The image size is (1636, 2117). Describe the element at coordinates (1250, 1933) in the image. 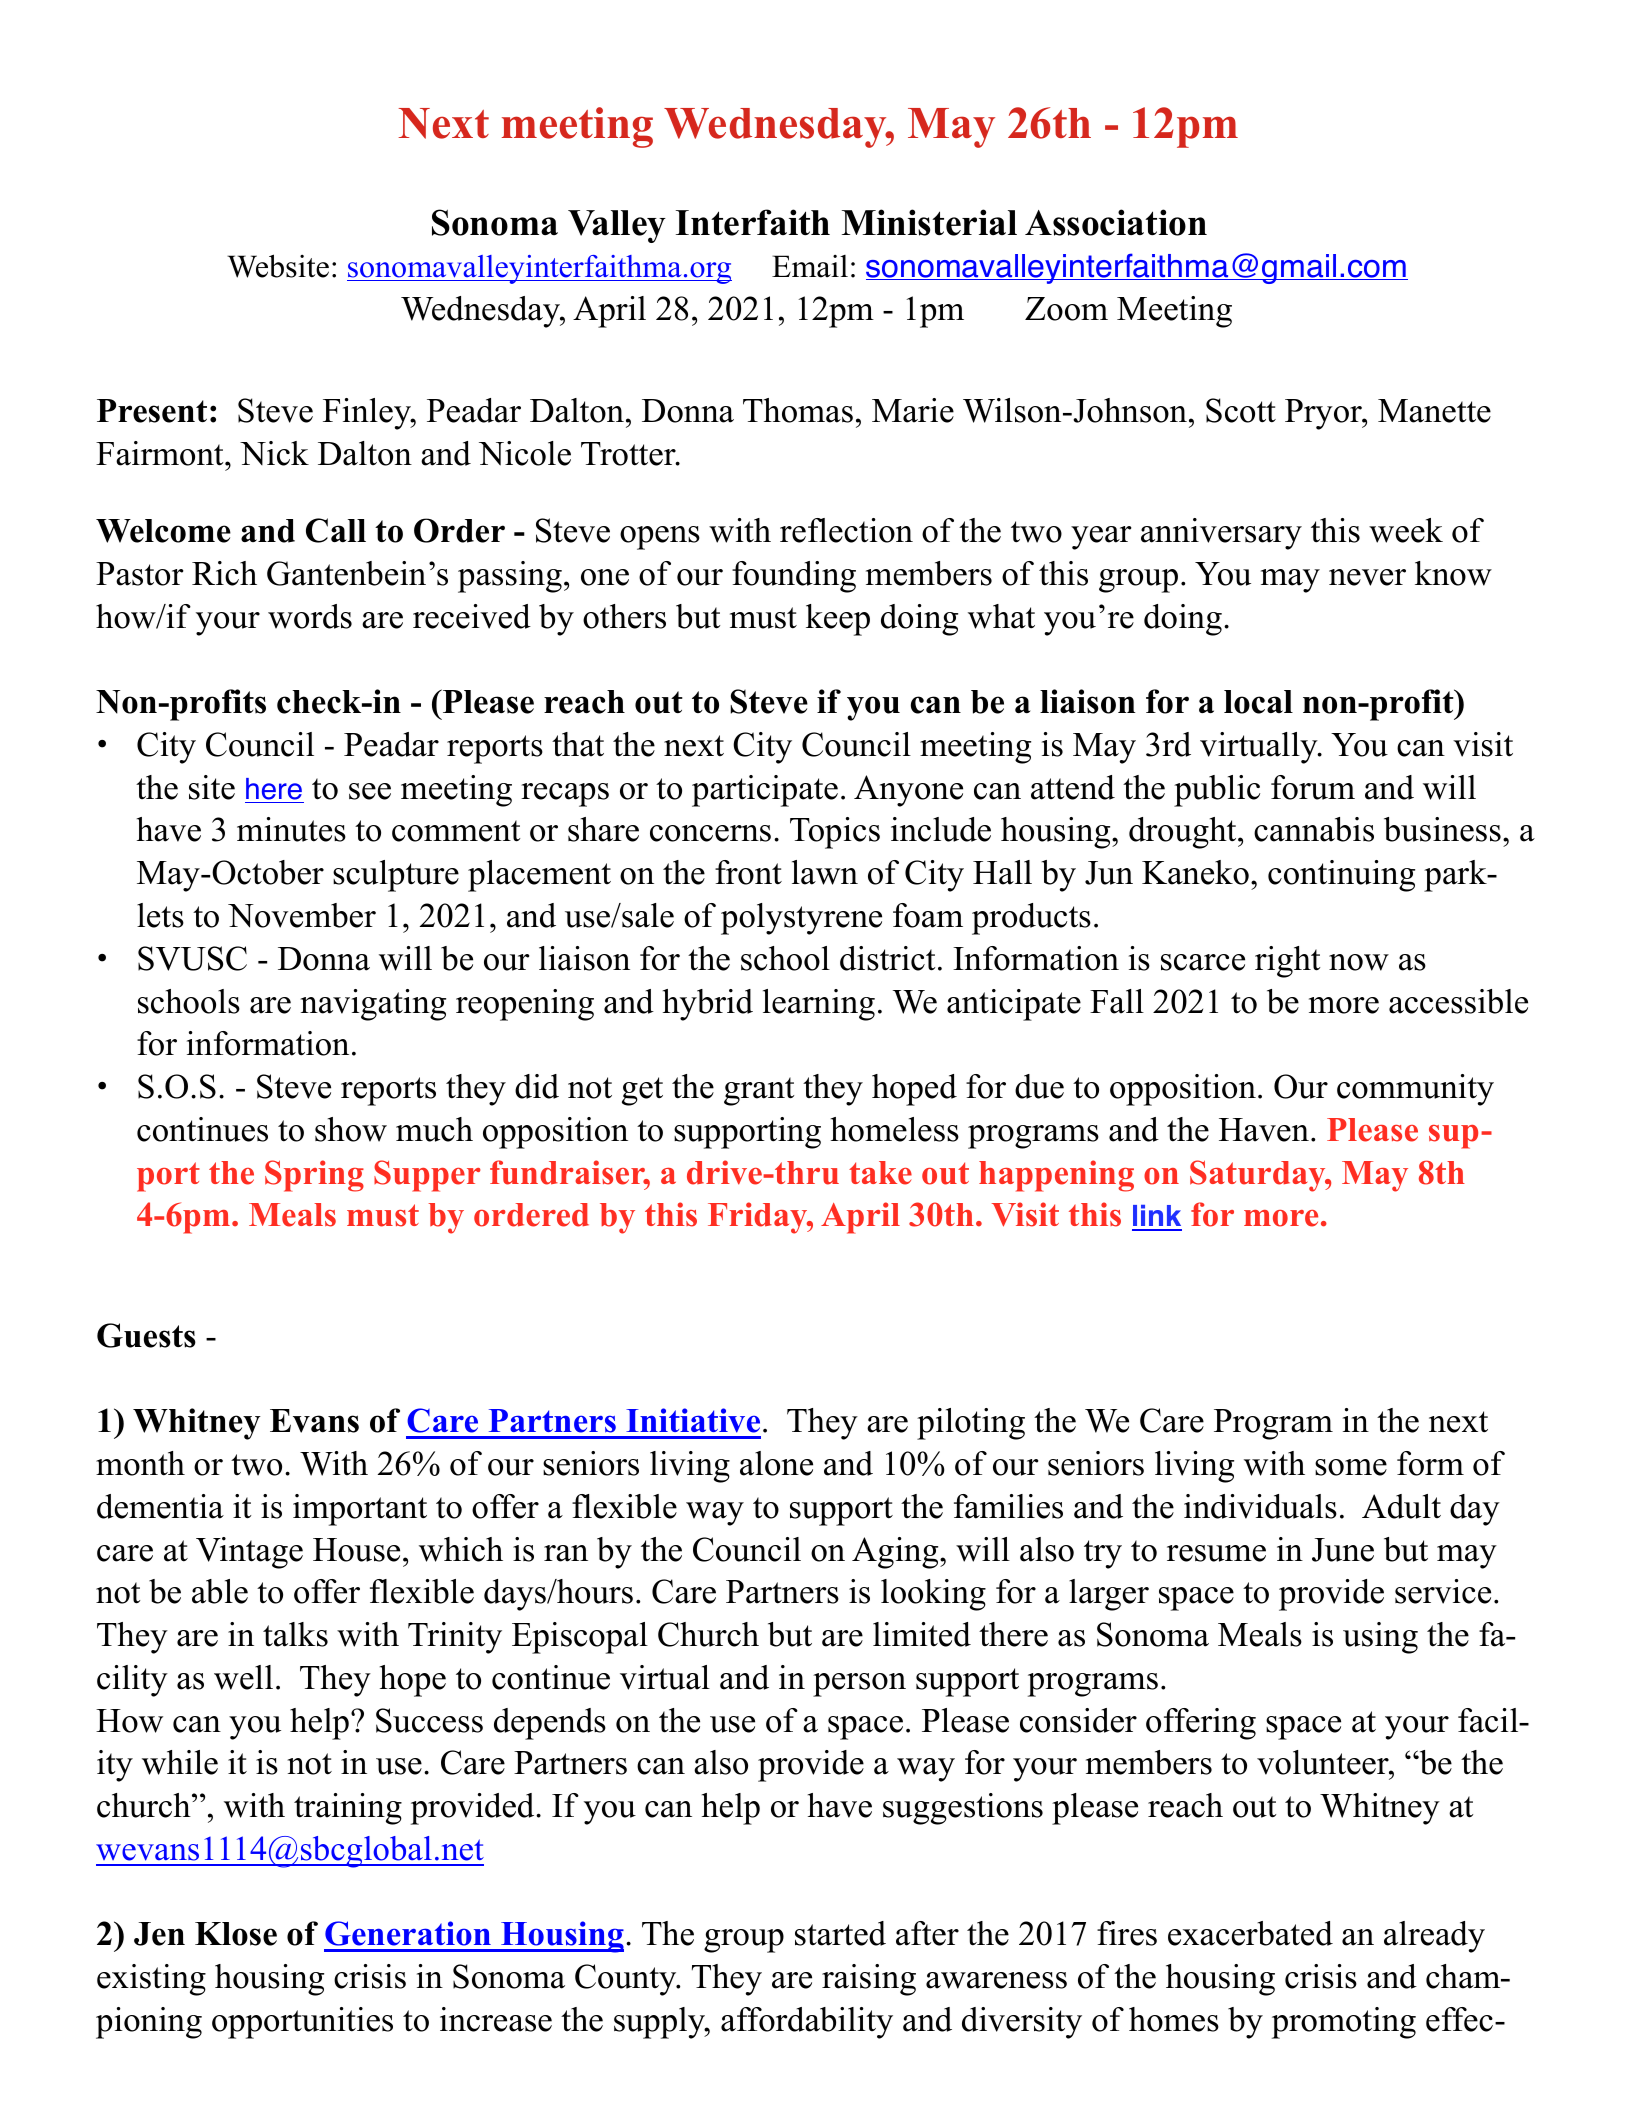

I see `exacerbated` at that location.
